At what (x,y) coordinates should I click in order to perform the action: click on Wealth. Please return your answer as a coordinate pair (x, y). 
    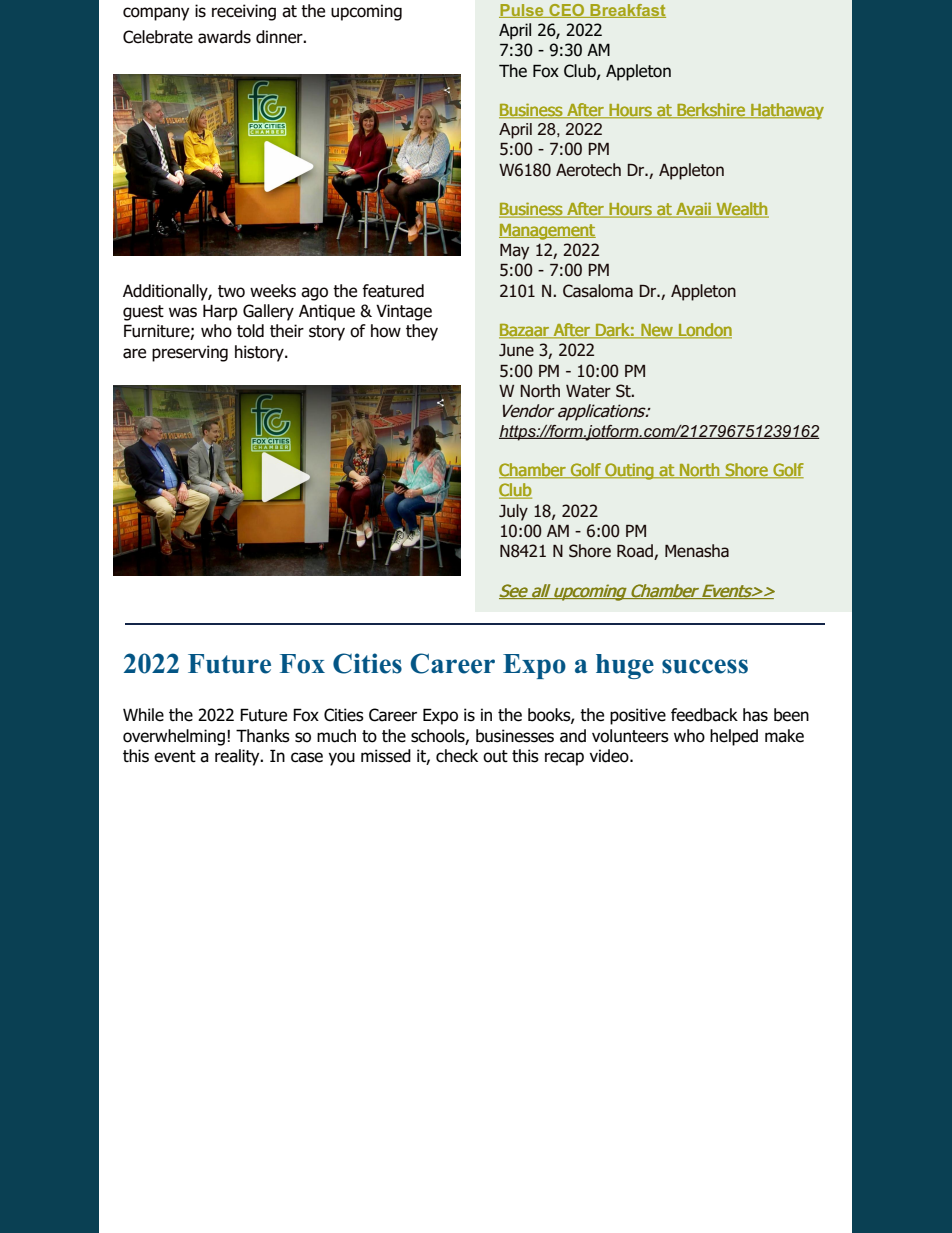
    Looking at the image, I should click on (741, 210).
